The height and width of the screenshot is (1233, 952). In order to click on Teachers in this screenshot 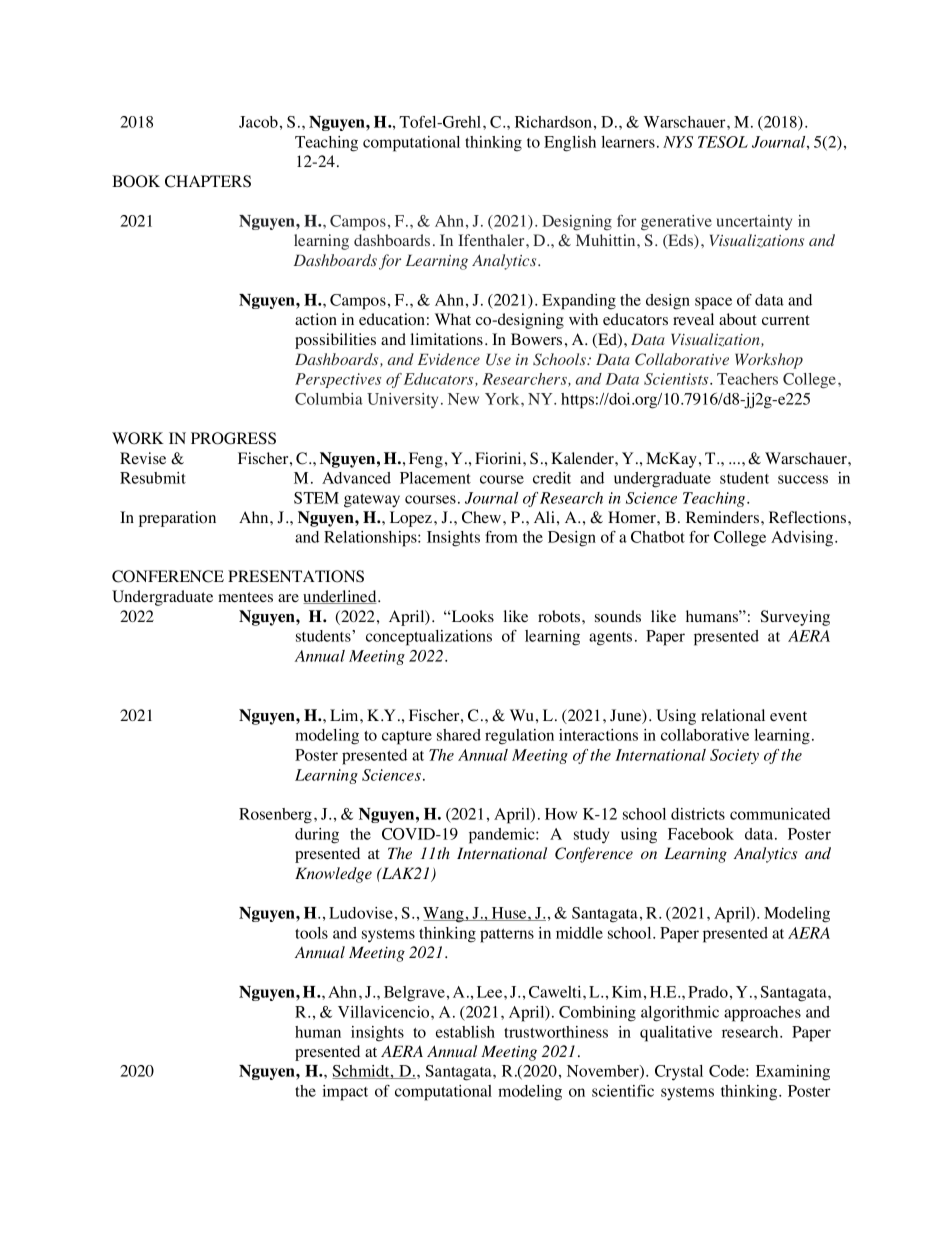, I will do `click(747, 379)`.
